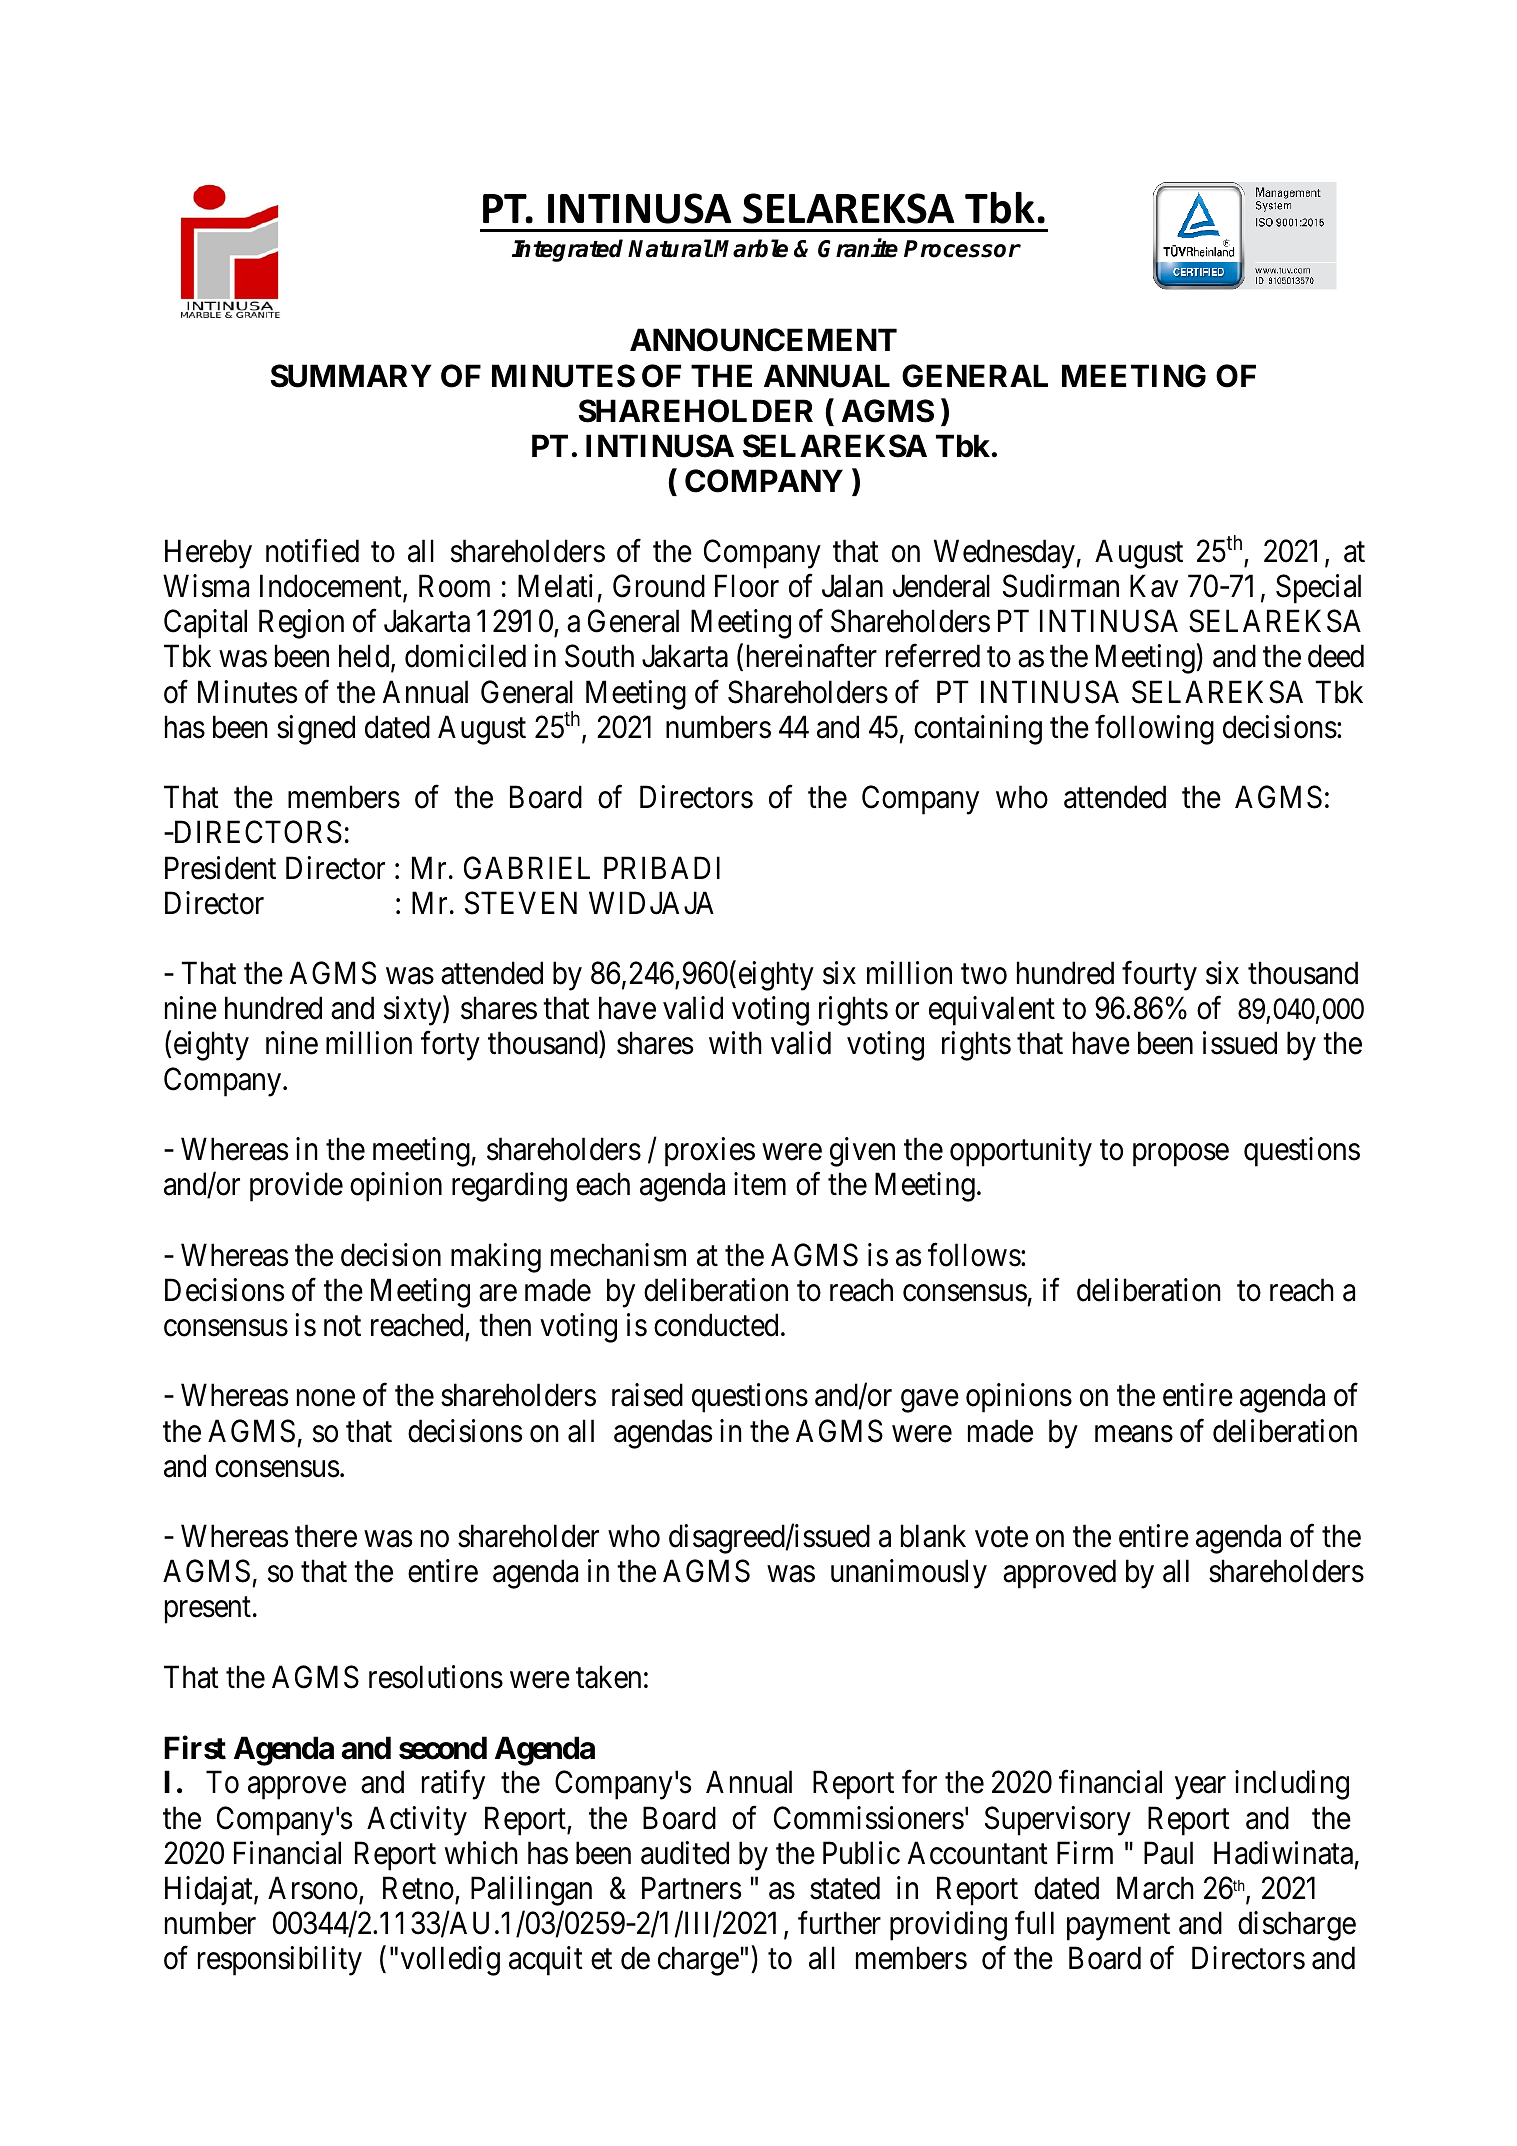 Image resolution: width=1517 pixels, height=2146 pixels. What do you see at coordinates (316, 730) in the document?
I see `signed` at bounding box center [316, 730].
